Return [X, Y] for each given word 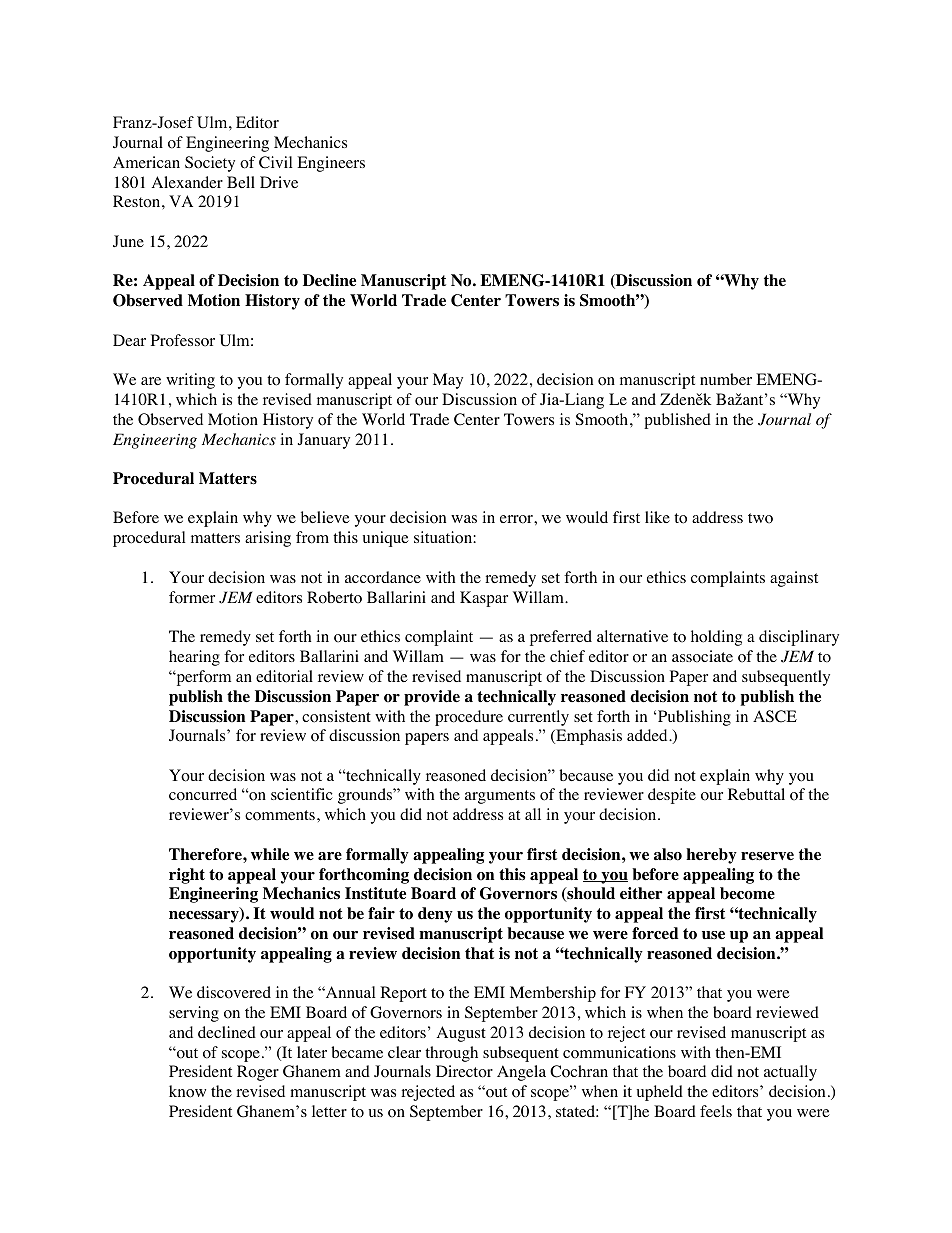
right [187, 876]
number [726, 379]
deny [435, 915]
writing [190, 381]
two [760, 518]
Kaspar [484, 599]
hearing [194, 658]
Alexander [187, 182]
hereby [711, 856]
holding [716, 638]
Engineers [331, 164]
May [448, 381]
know [187, 1091]
